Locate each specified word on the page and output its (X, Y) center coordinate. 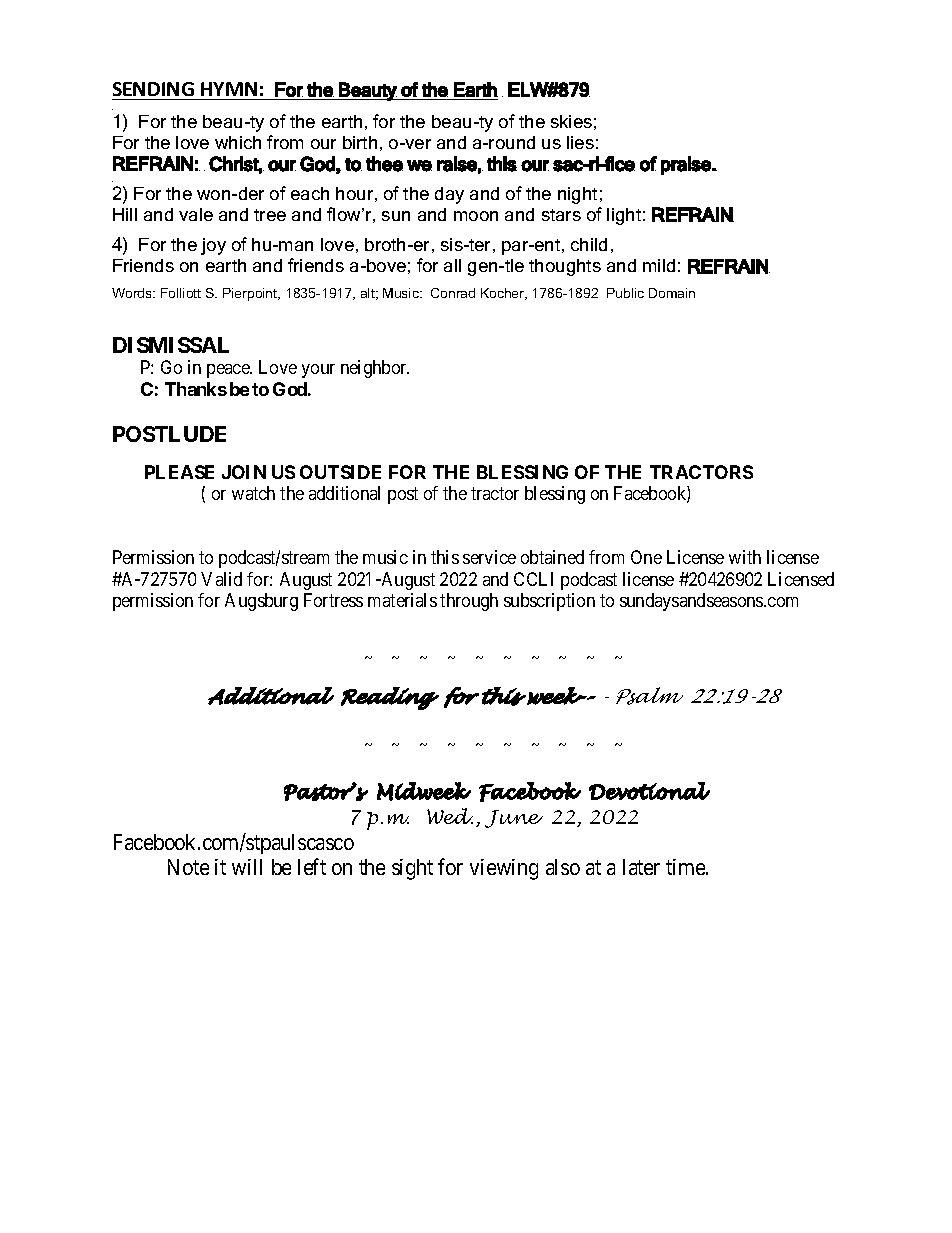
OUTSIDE (340, 472)
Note (188, 867)
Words (133, 293)
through (469, 602)
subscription (549, 602)
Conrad (453, 293)
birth (360, 142)
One (646, 557)
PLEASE (179, 472)
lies (580, 142)
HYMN (229, 89)
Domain (672, 293)
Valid (221, 579)
